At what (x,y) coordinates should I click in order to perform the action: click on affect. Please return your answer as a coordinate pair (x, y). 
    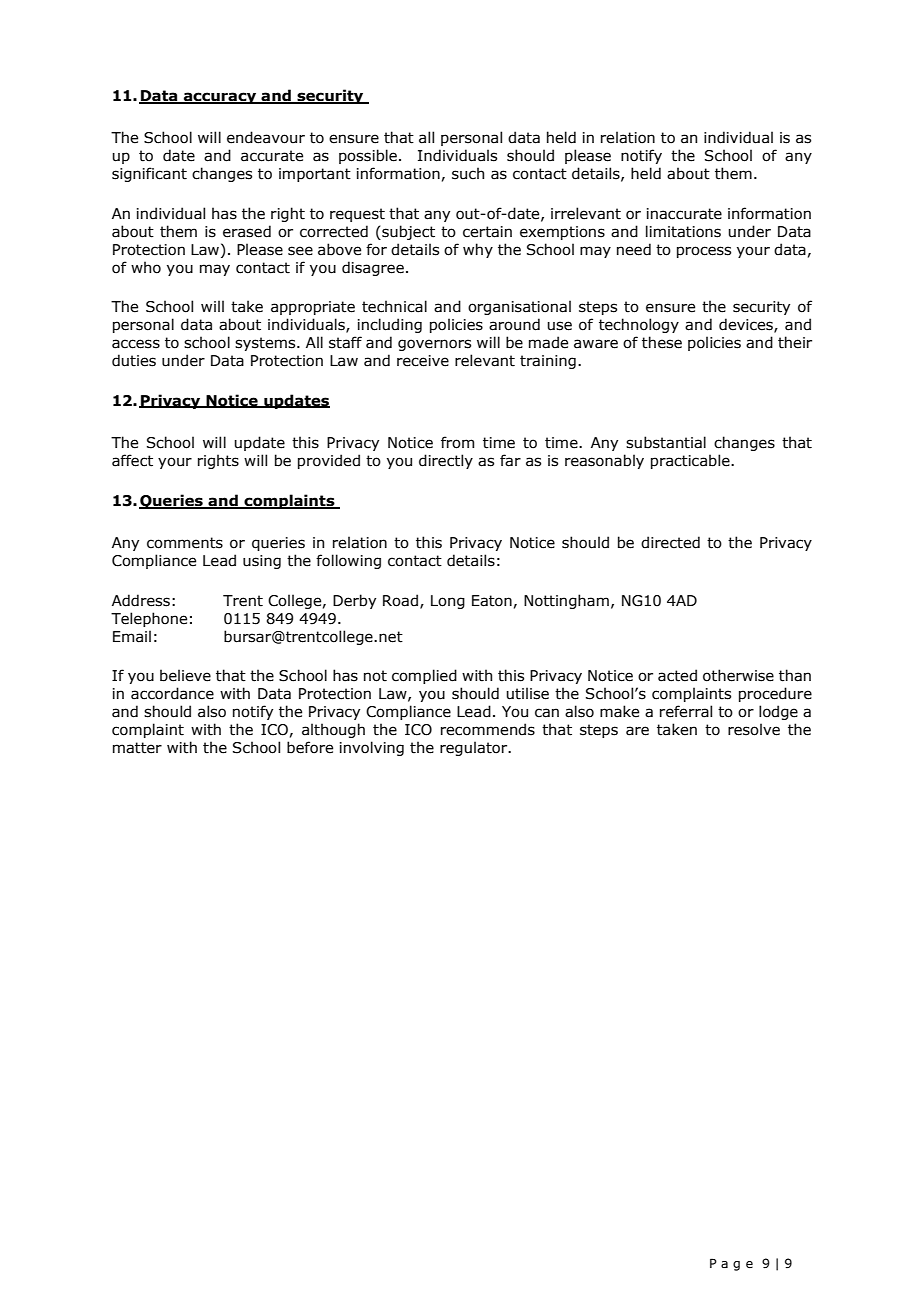
    Looking at the image, I should click on (132, 460).
